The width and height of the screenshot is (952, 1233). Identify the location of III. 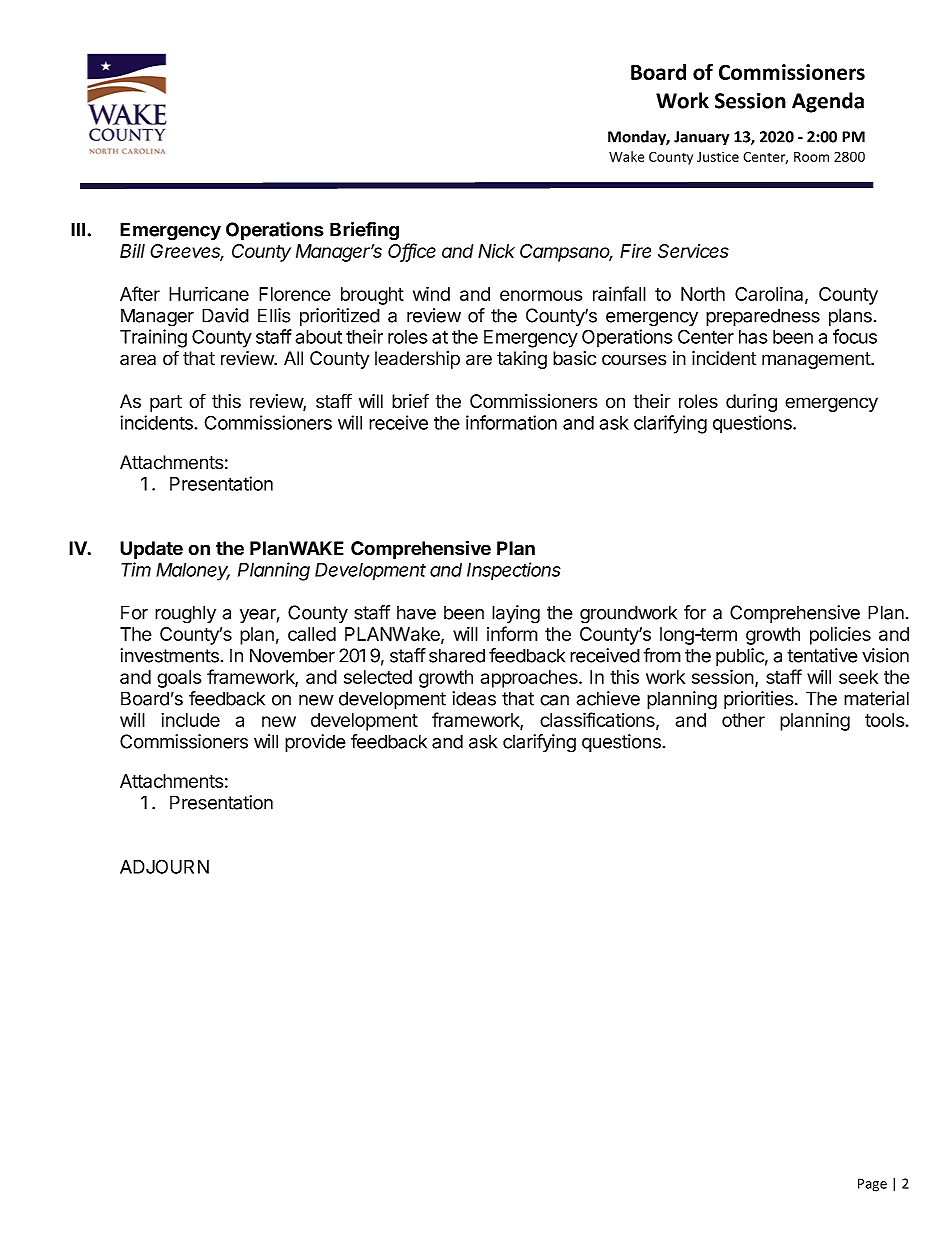
(78, 229).
